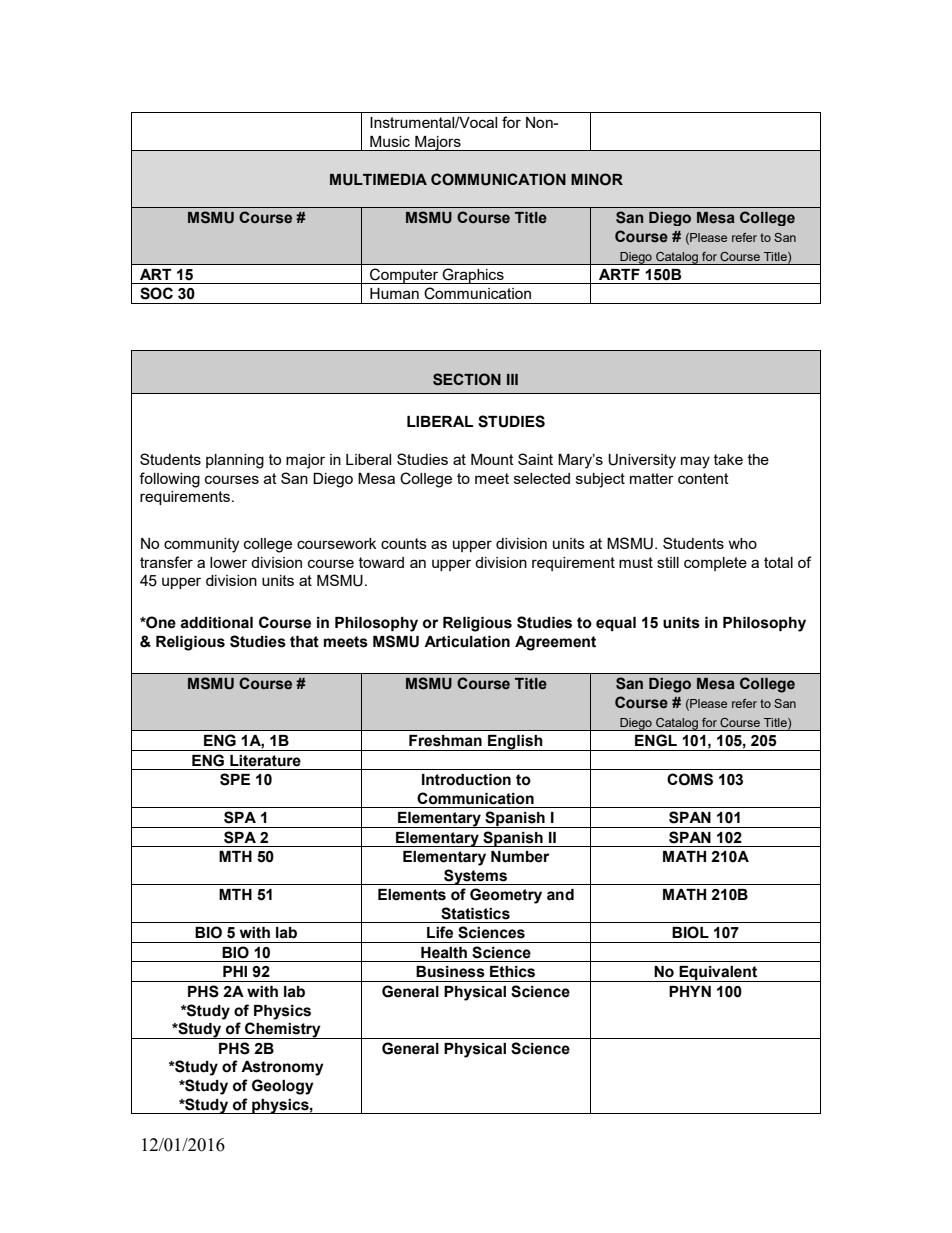 This screenshot has width=952, height=1233. Describe the element at coordinates (597, 179) in the screenshot. I see `MINOR` at that location.
